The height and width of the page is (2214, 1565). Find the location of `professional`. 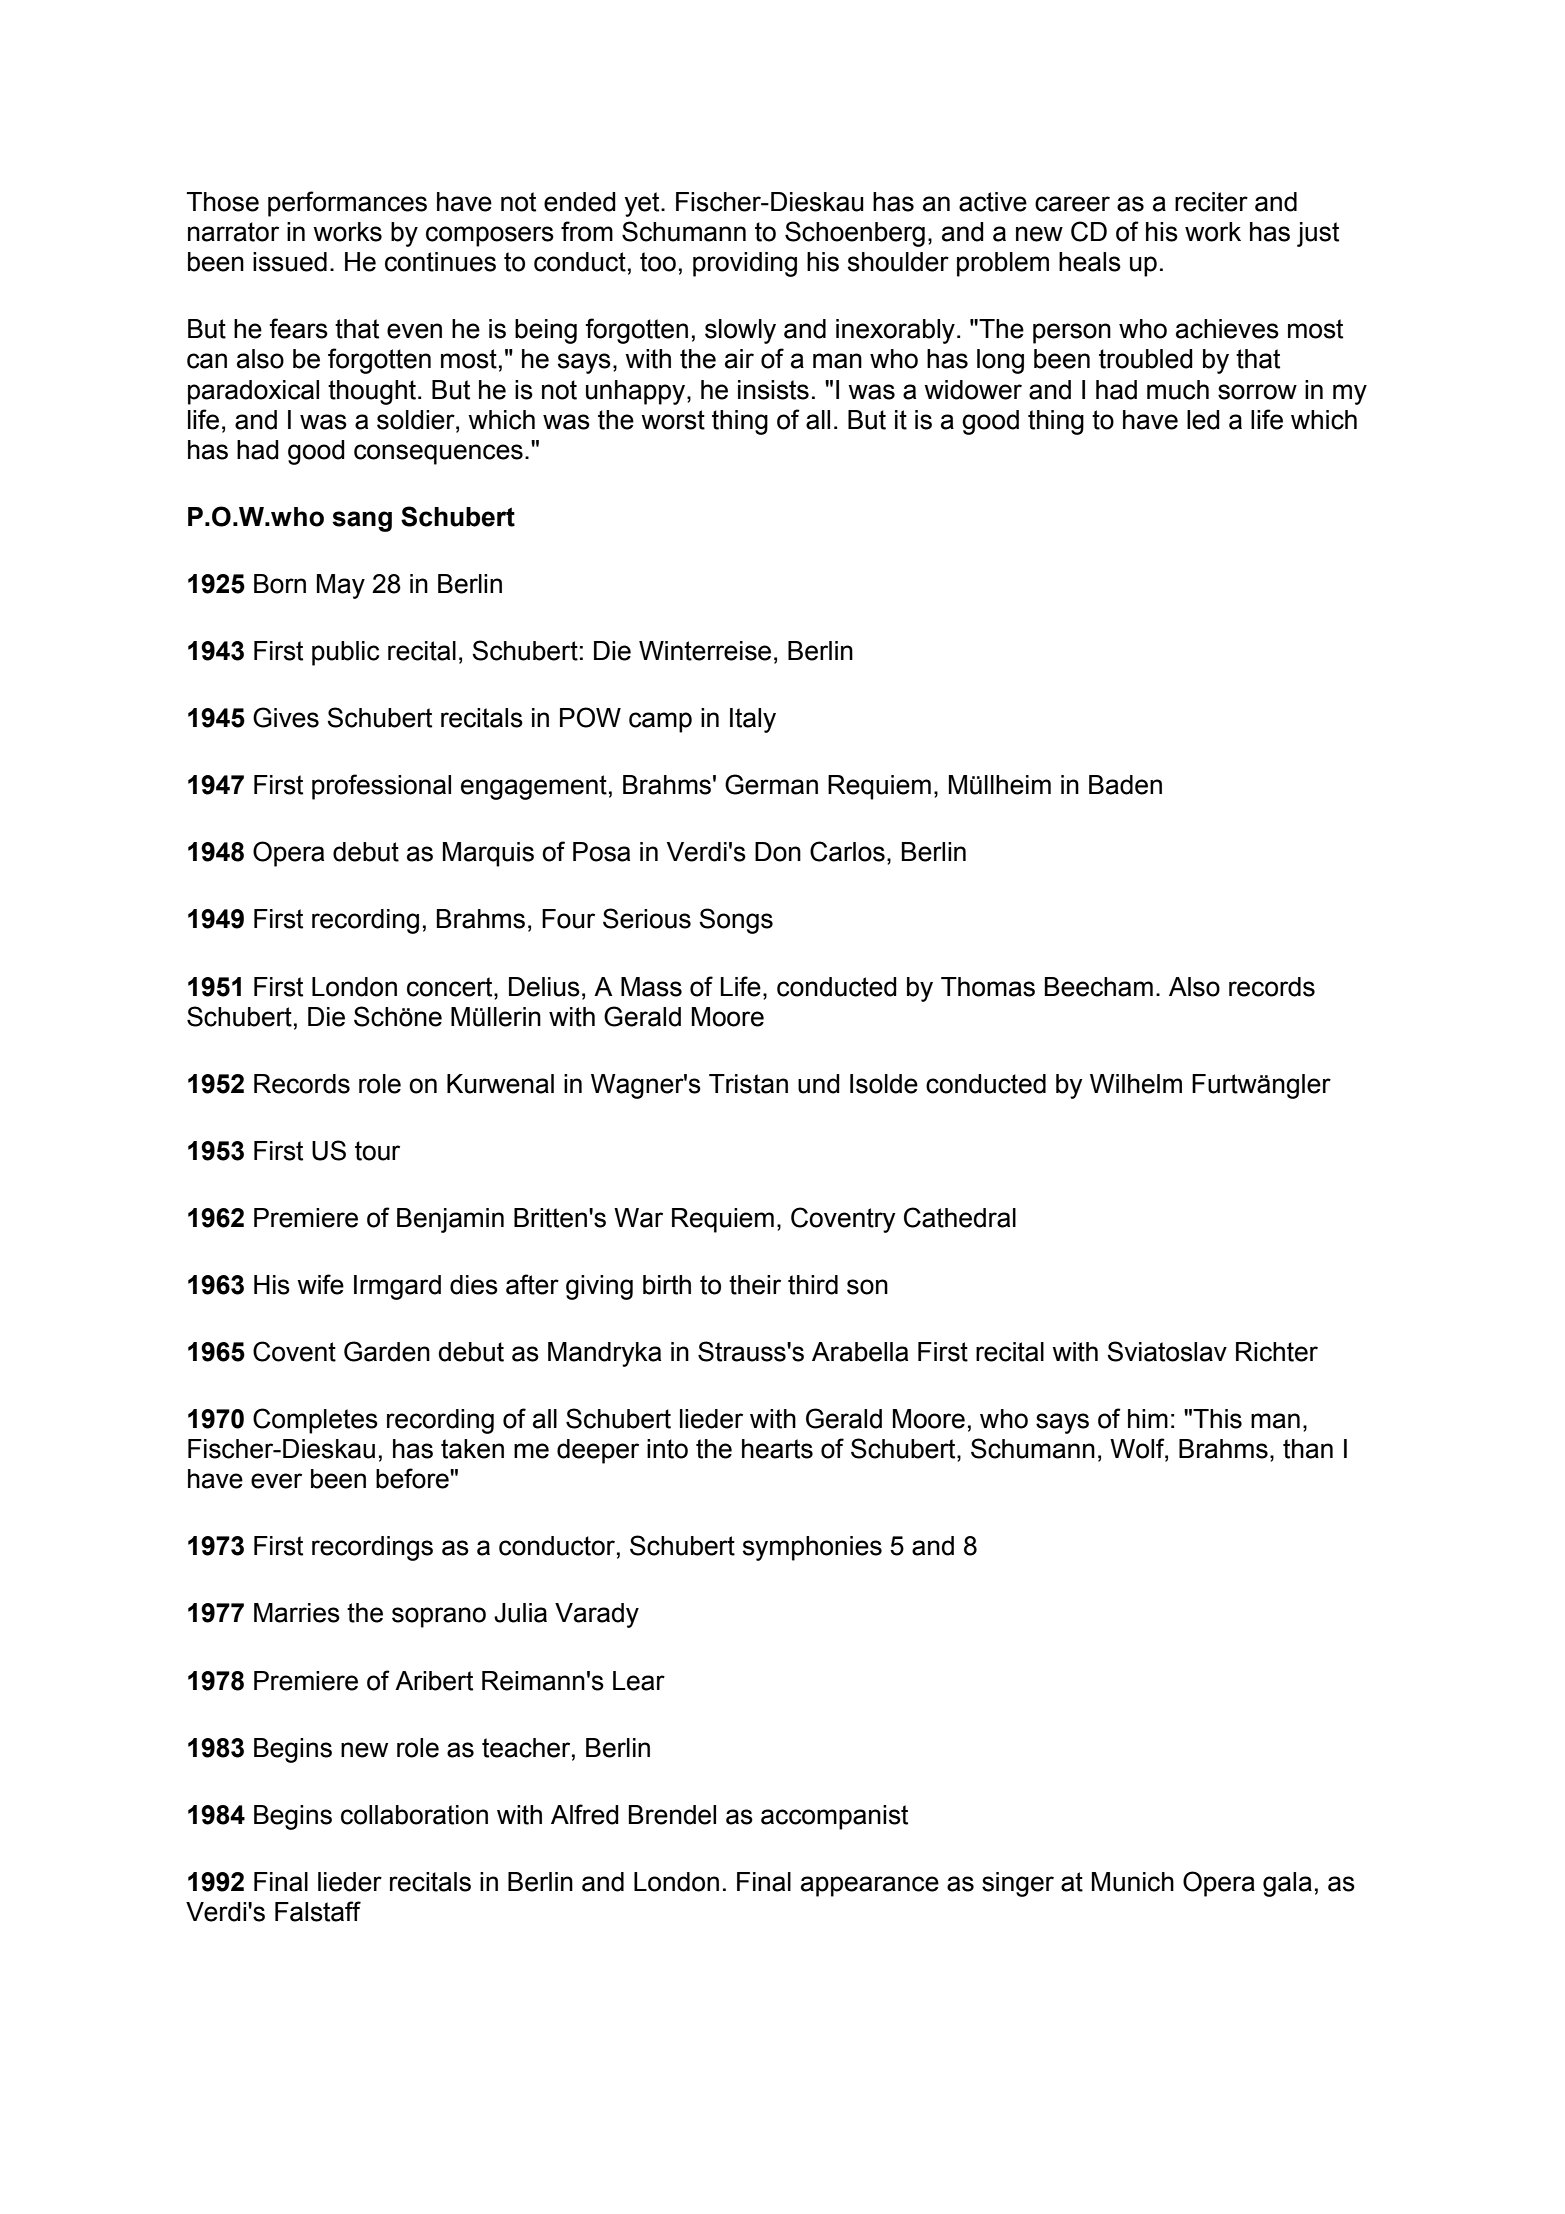

professional is located at coordinates (381, 787).
